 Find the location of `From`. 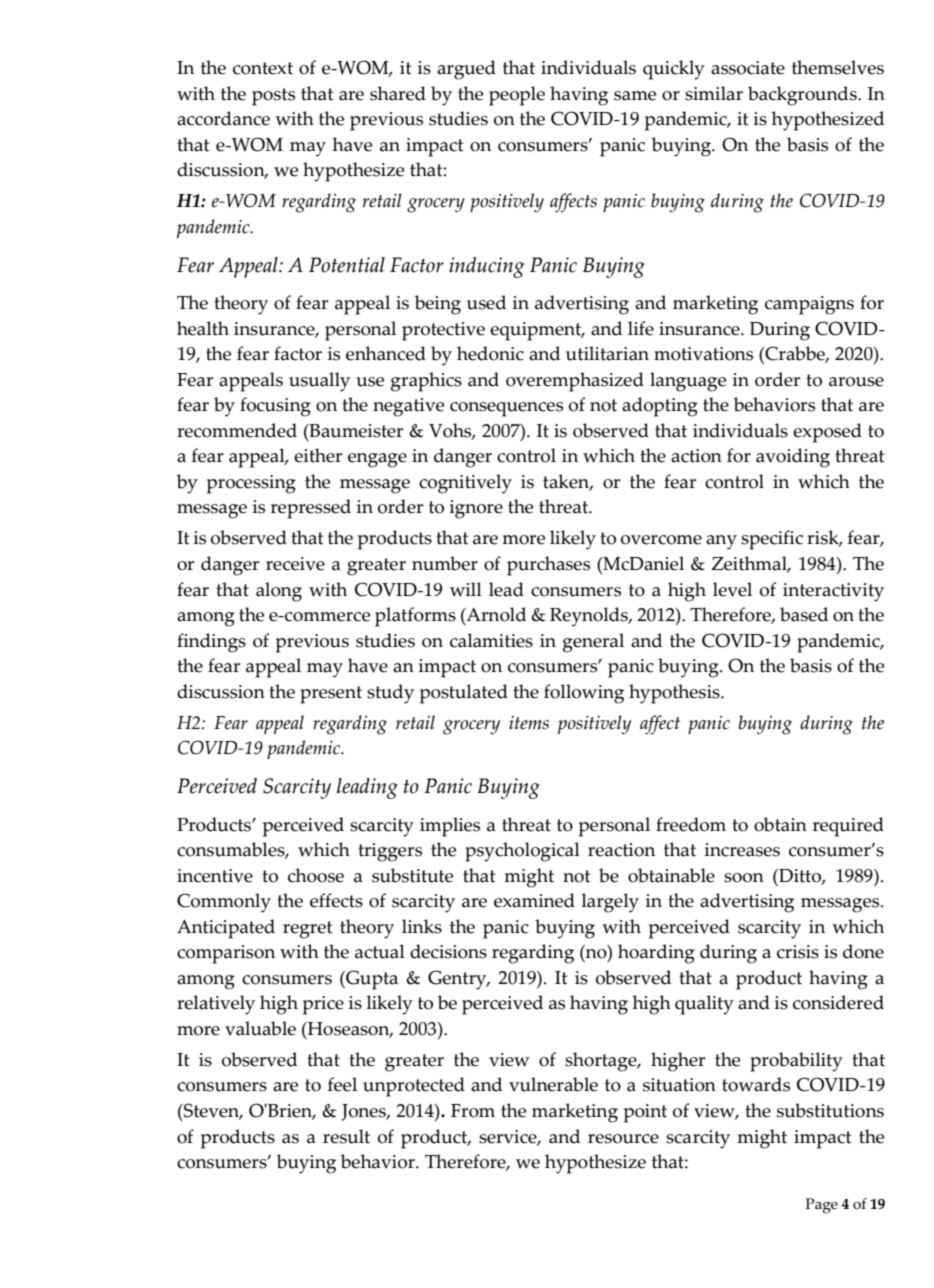

From is located at coordinates (473, 1111).
